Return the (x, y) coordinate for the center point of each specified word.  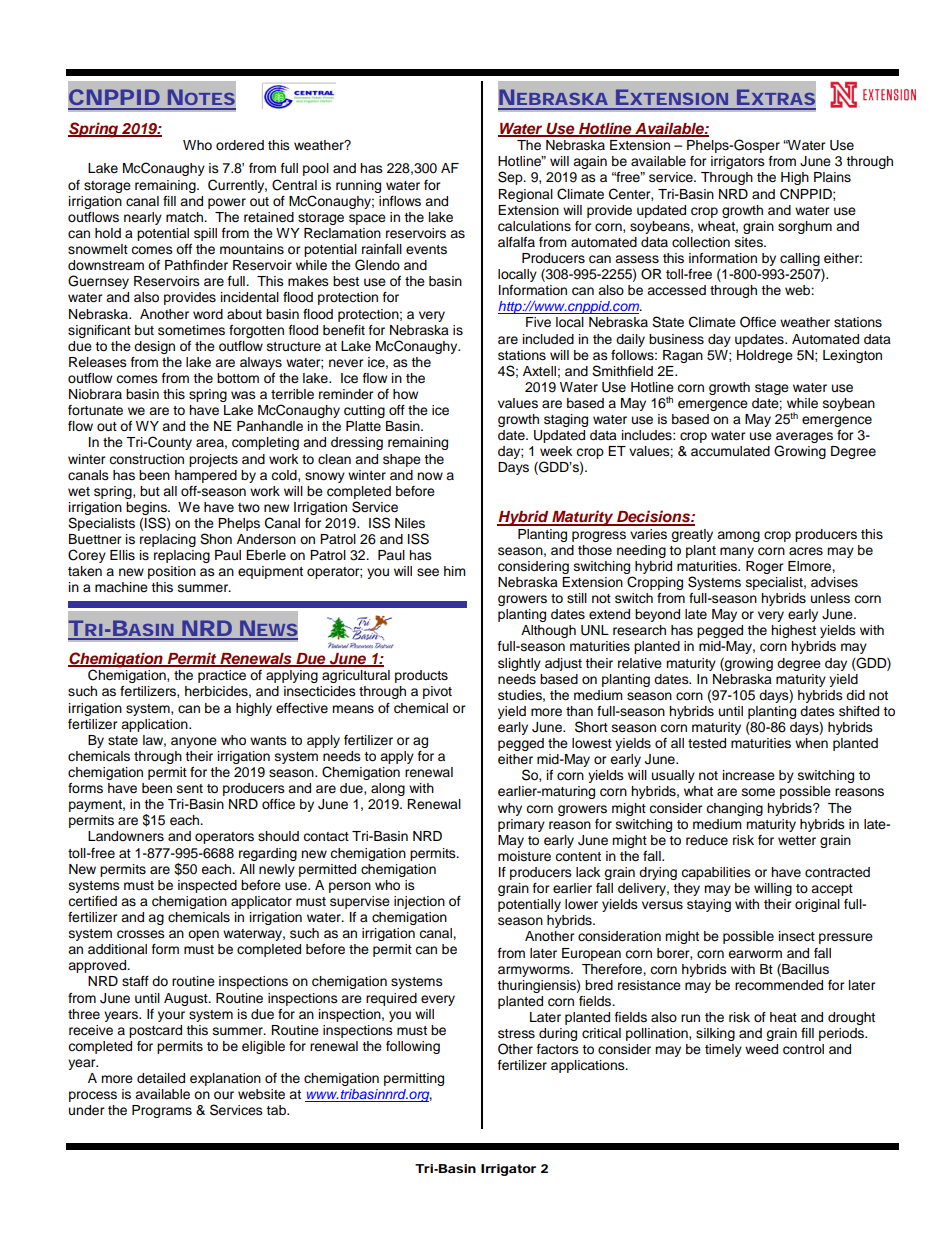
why (510, 809)
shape (402, 460)
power (227, 203)
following (413, 1047)
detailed (161, 1078)
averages (804, 439)
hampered (206, 476)
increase (749, 775)
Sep (511, 178)
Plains (832, 177)
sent (190, 789)
